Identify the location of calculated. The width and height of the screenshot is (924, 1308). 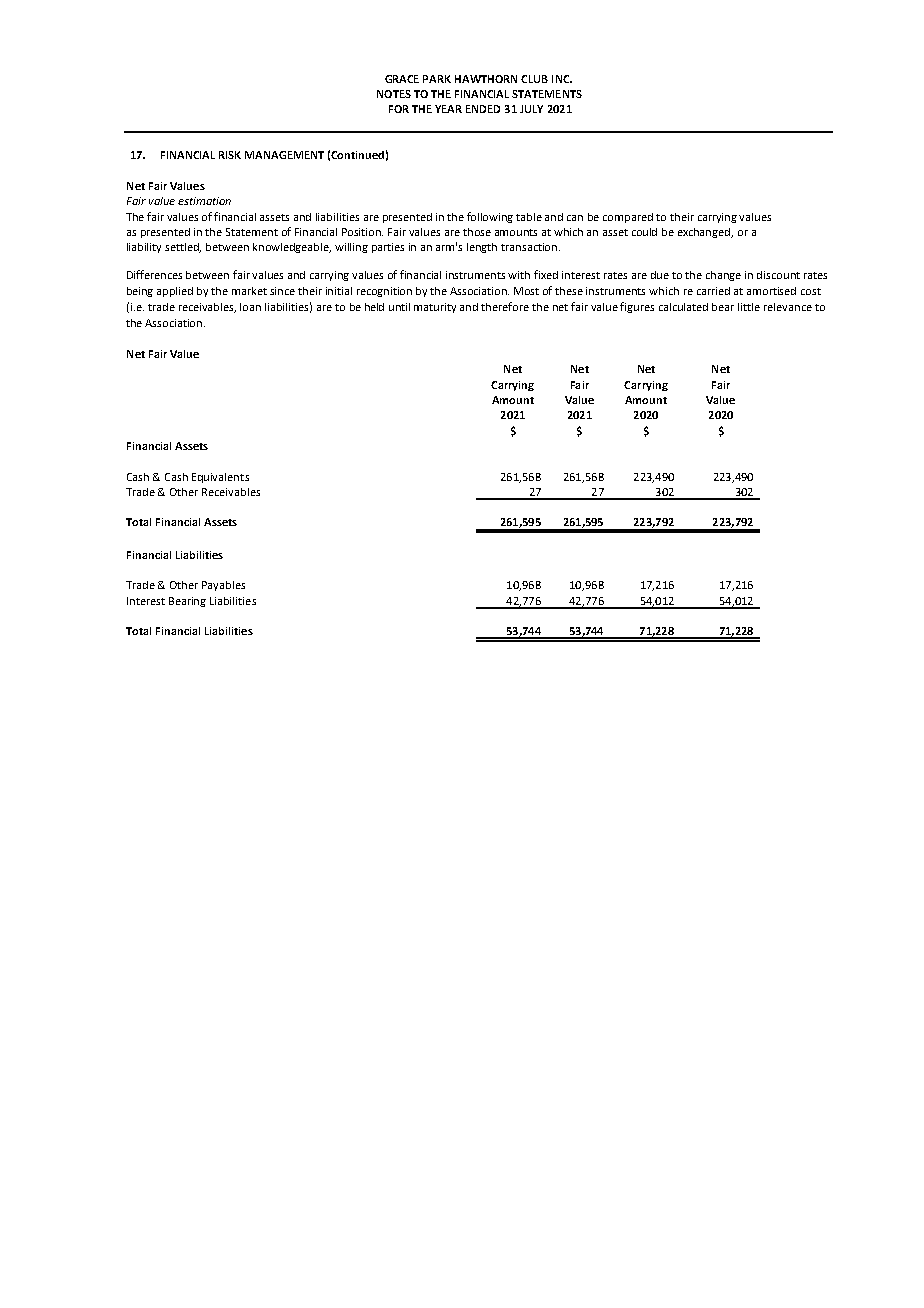
(683, 307).
